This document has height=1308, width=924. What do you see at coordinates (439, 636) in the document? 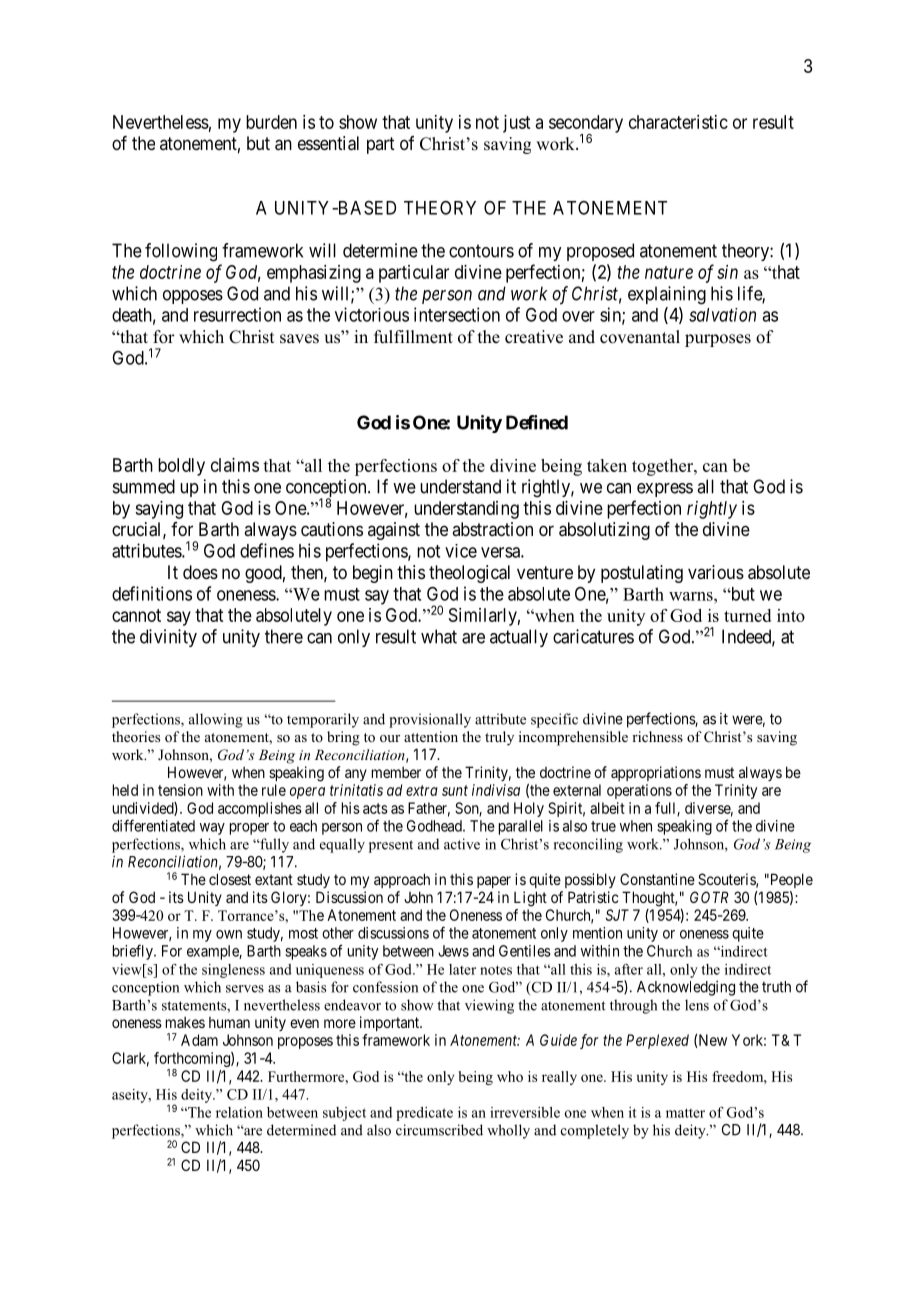
I see `what` at bounding box center [439, 636].
